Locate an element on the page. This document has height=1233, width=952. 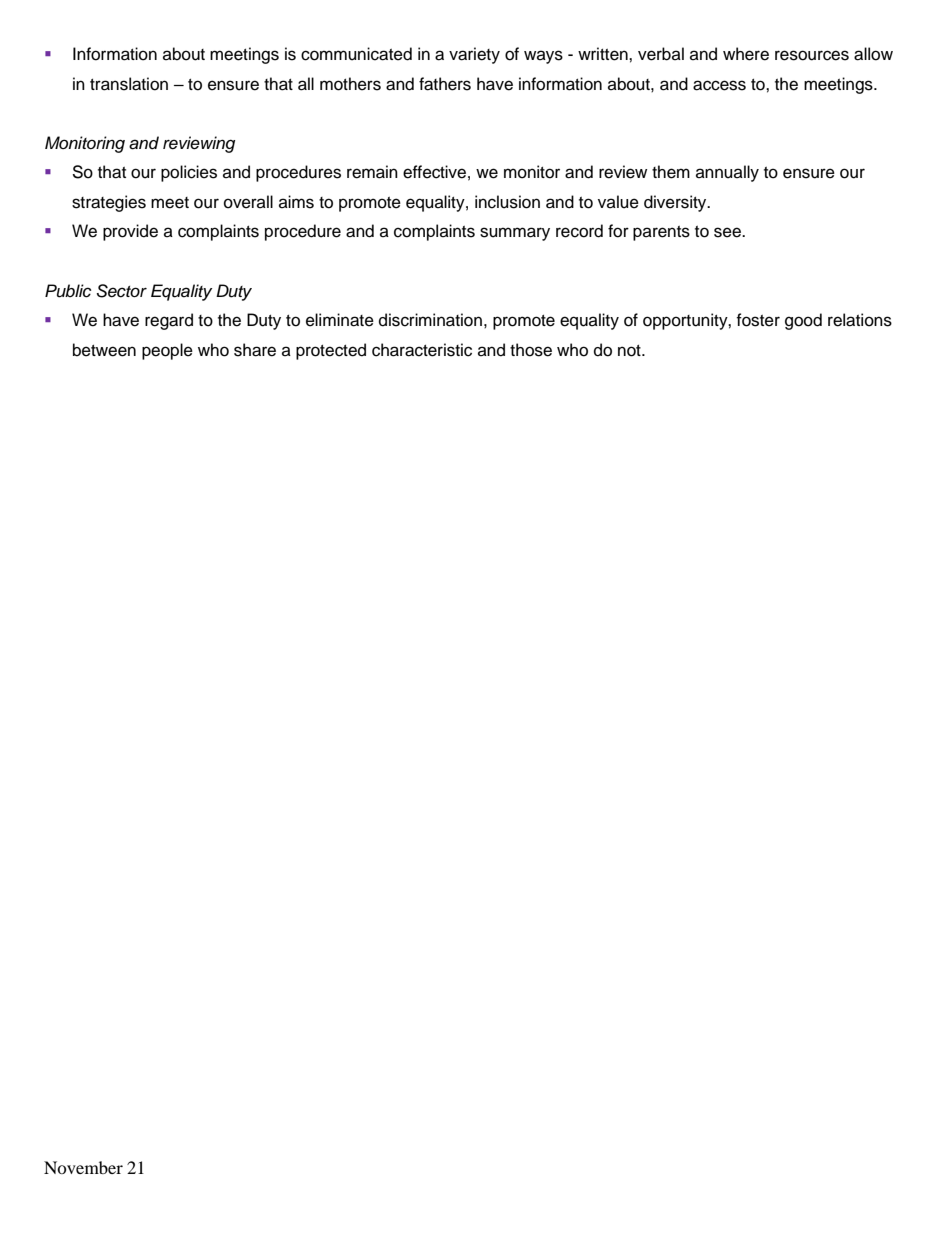
not is located at coordinates (630, 351).
